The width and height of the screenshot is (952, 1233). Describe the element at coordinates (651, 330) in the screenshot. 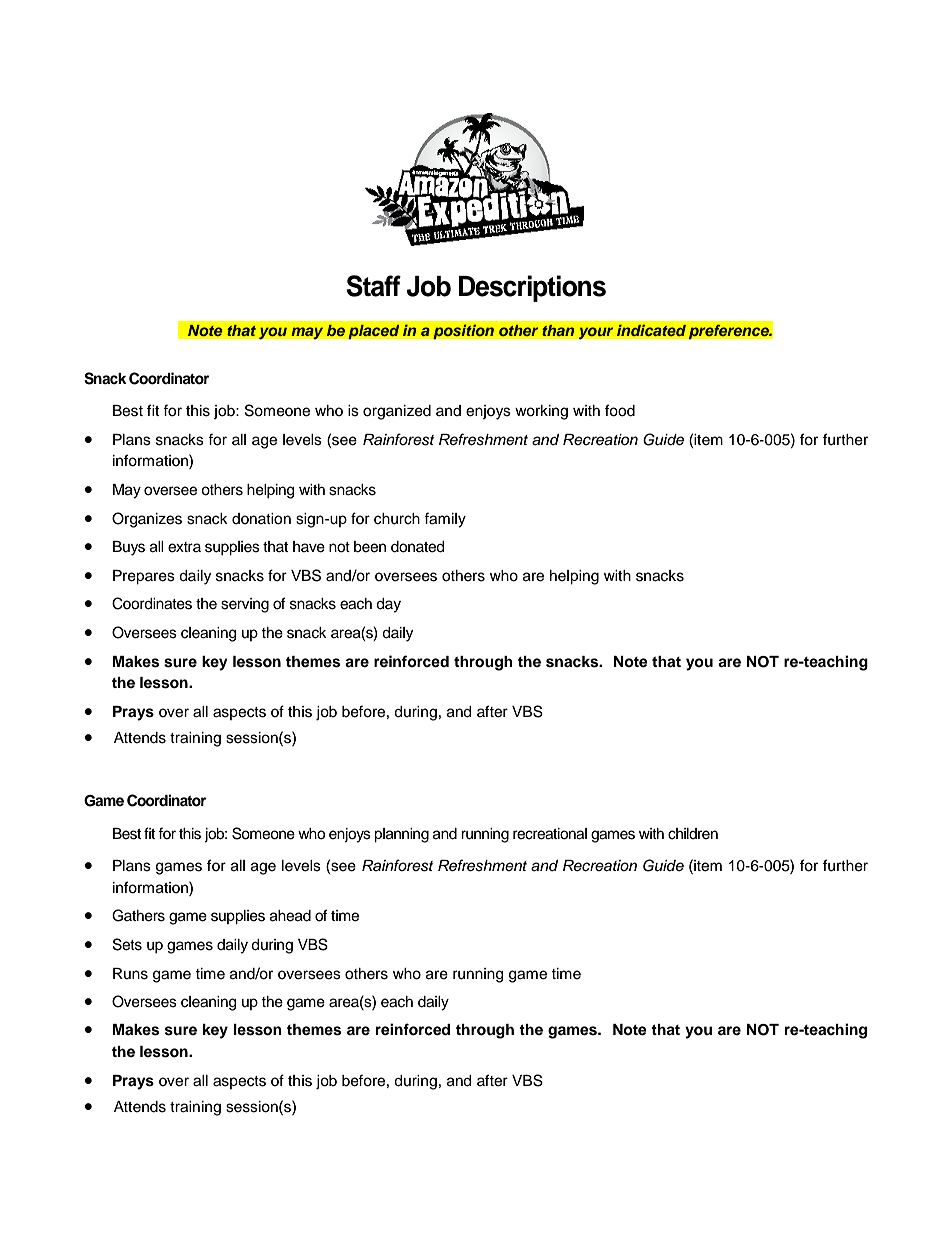

I see `indicated` at that location.
